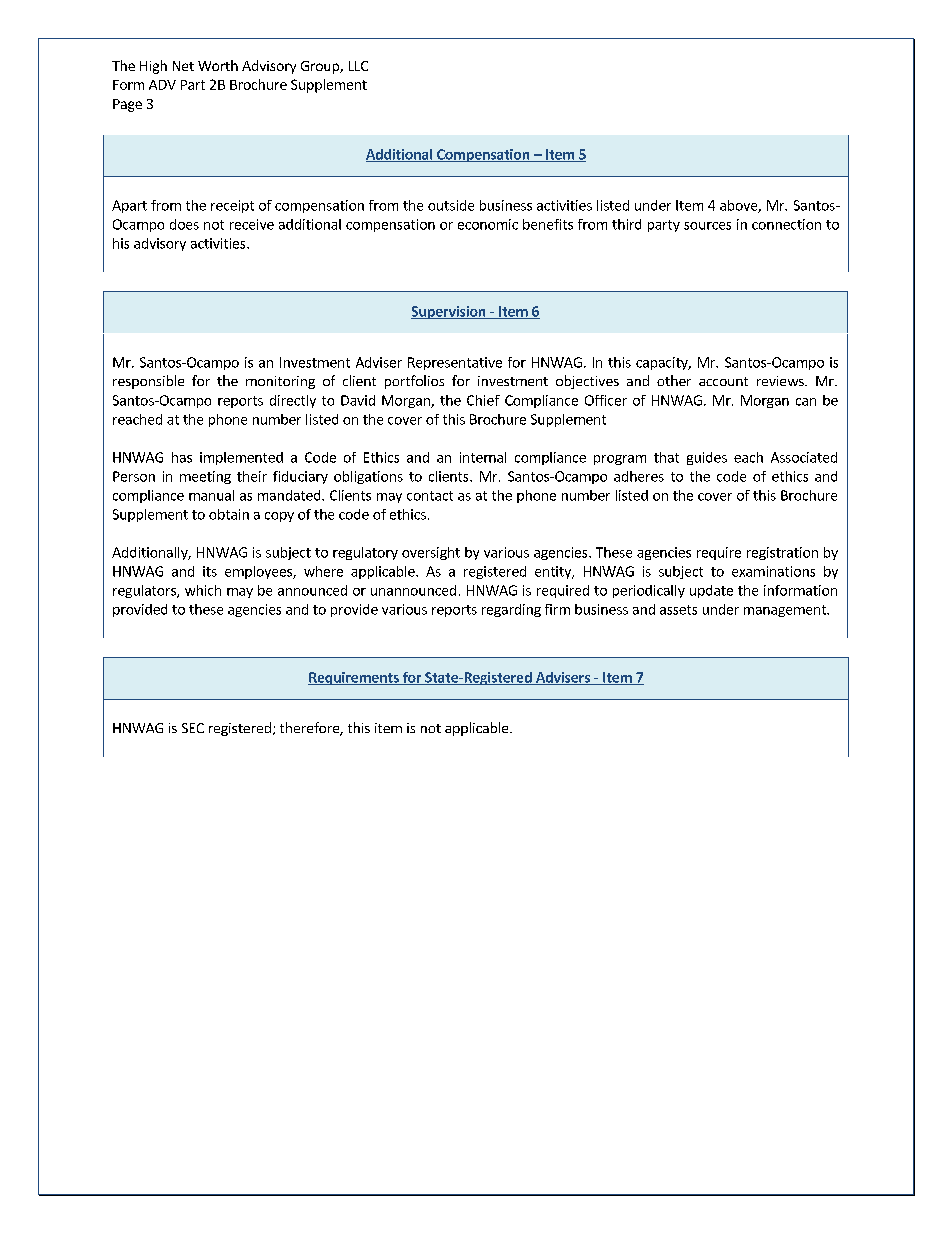 This page has height=1233, width=952. I want to click on account, so click(723, 381).
